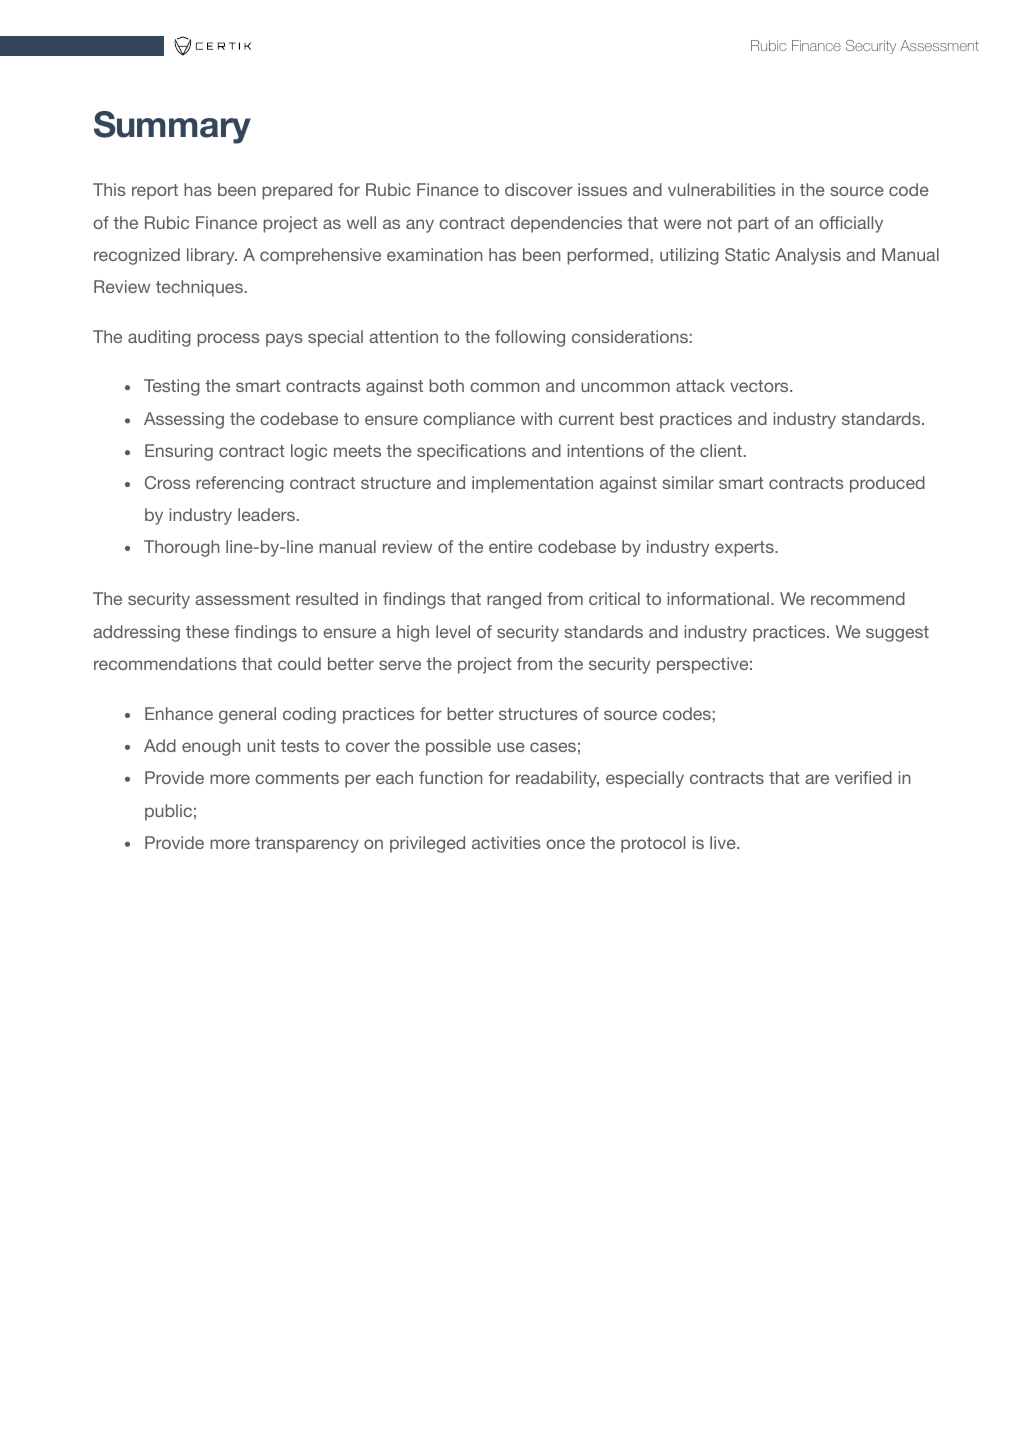  Describe the element at coordinates (722, 189) in the screenshot. I see `vulnerabilities` at that location.
